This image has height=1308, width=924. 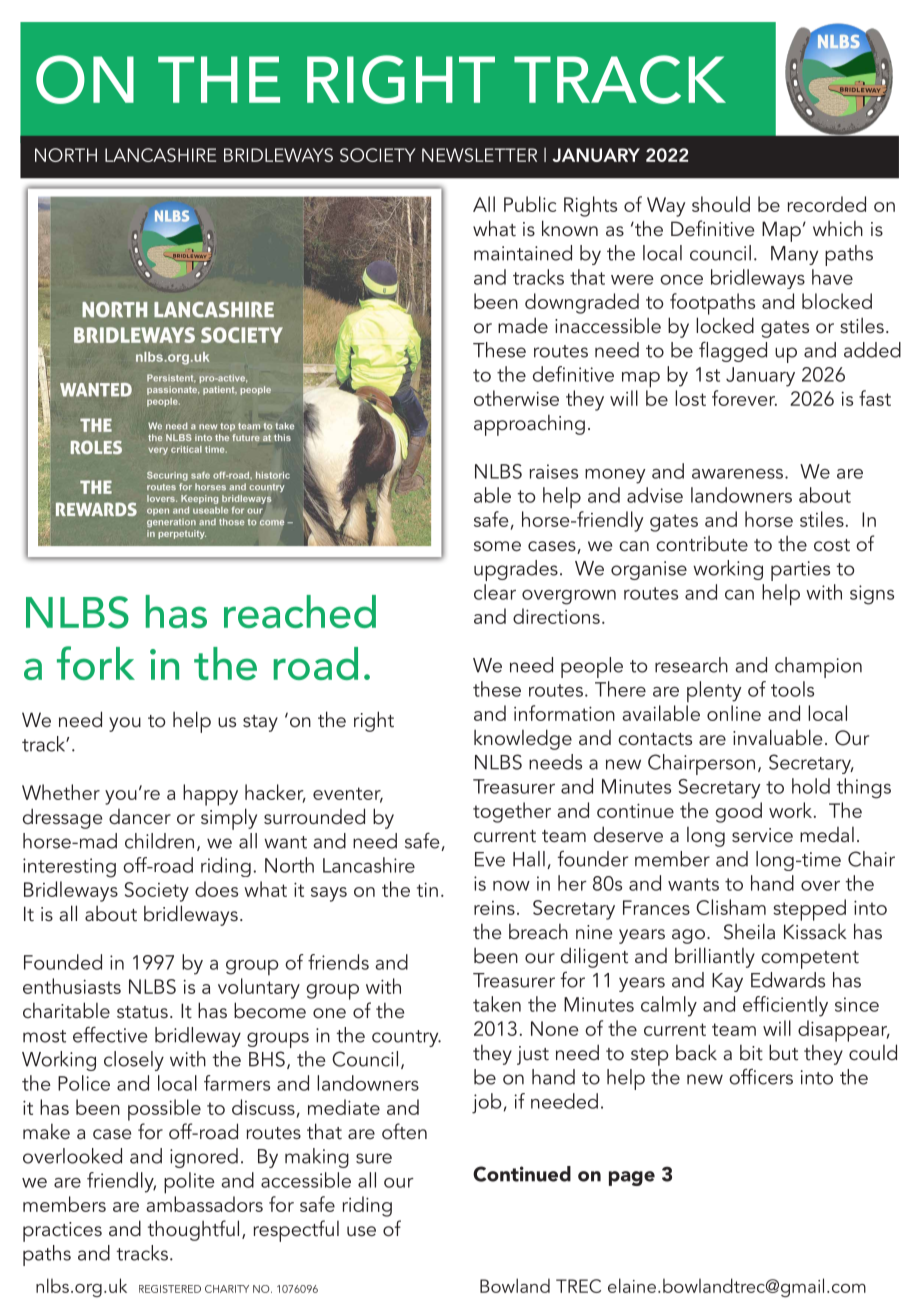 I want to click on fork, so click(x=96, y=663).
